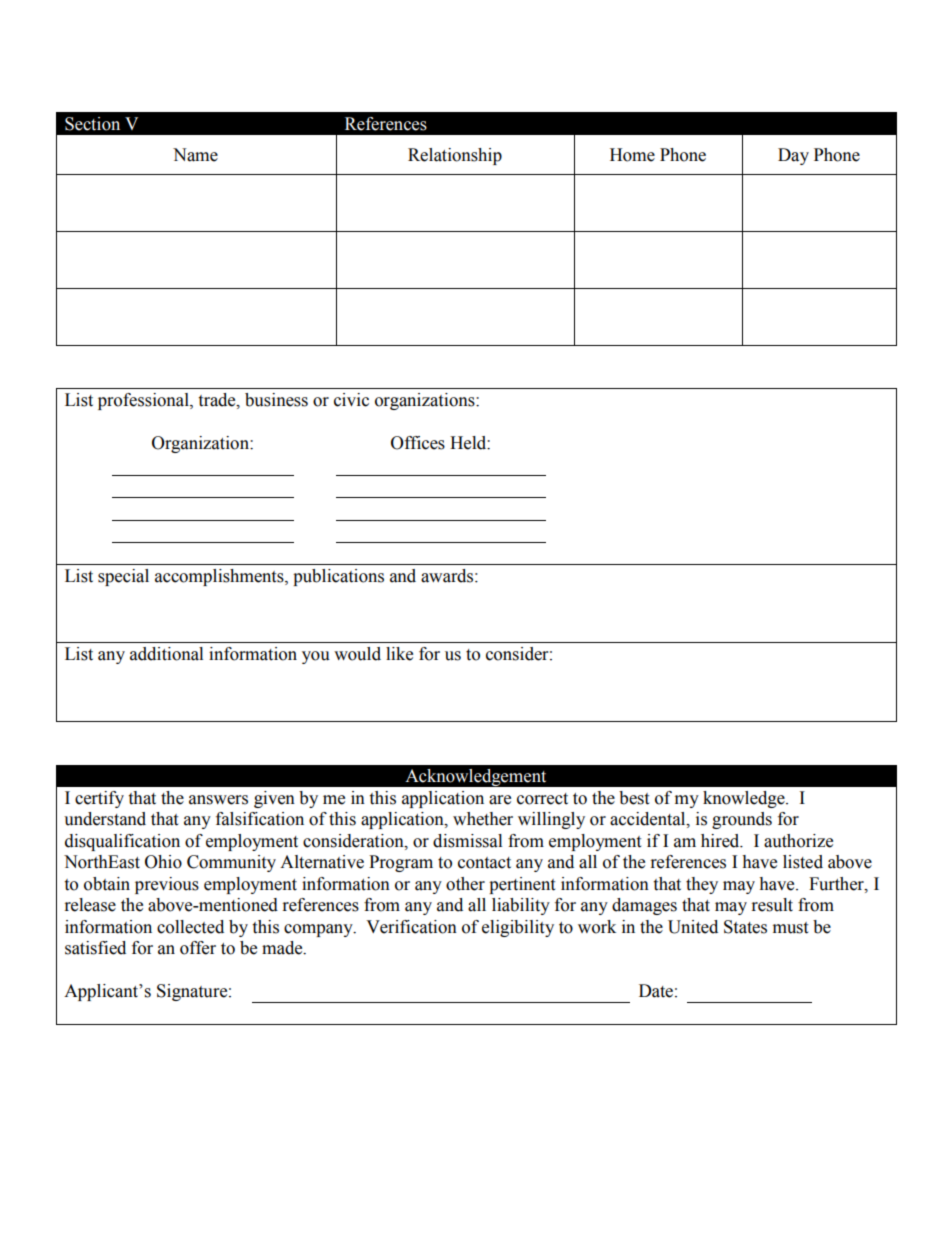 The width and height of the page is (952, 1233). Describe the element at coordinates (632, 155) in the page. I see `Home` at that location.
